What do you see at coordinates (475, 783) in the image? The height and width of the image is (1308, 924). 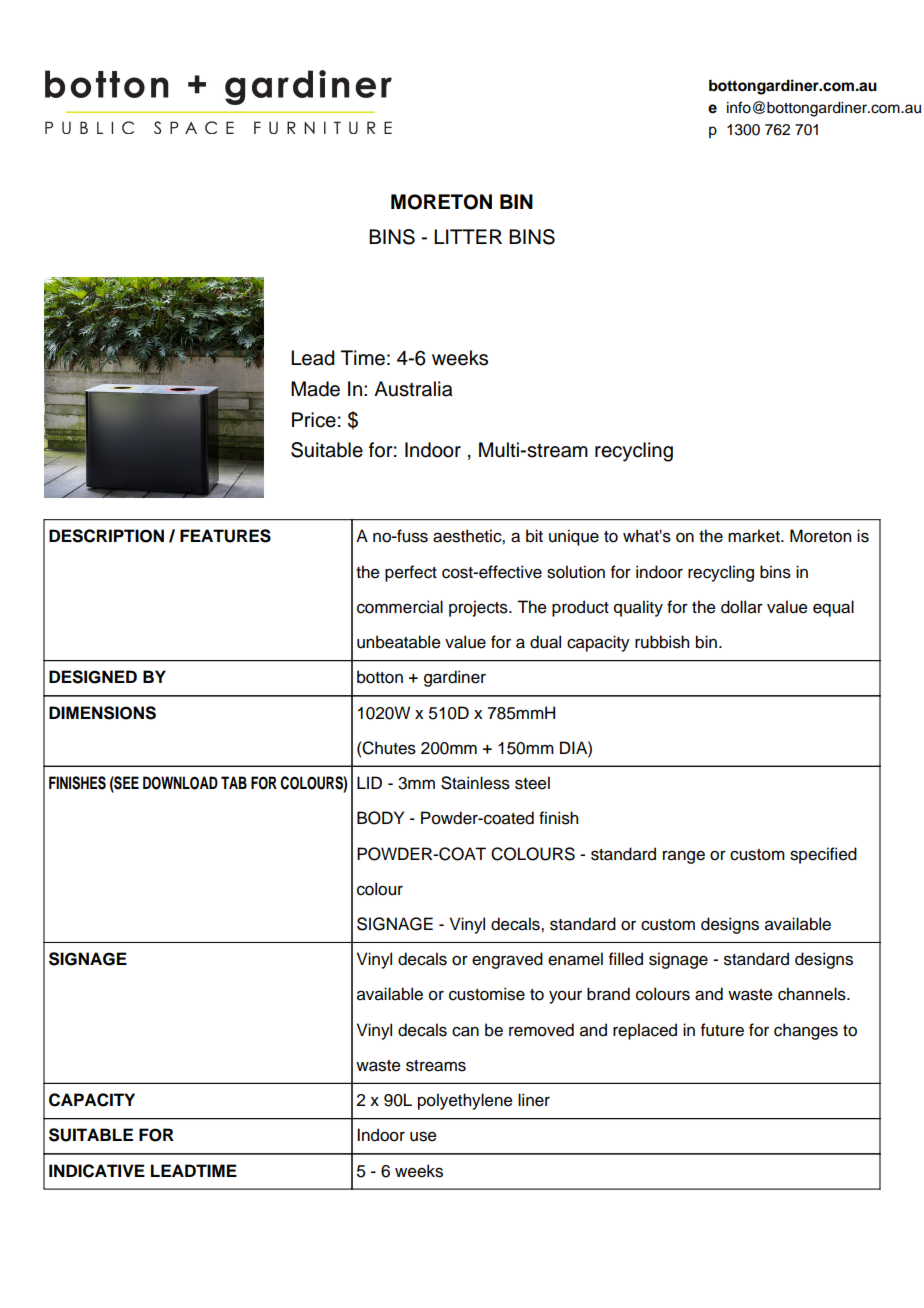 I see `Stainless` at bounding box center [475, 783].
